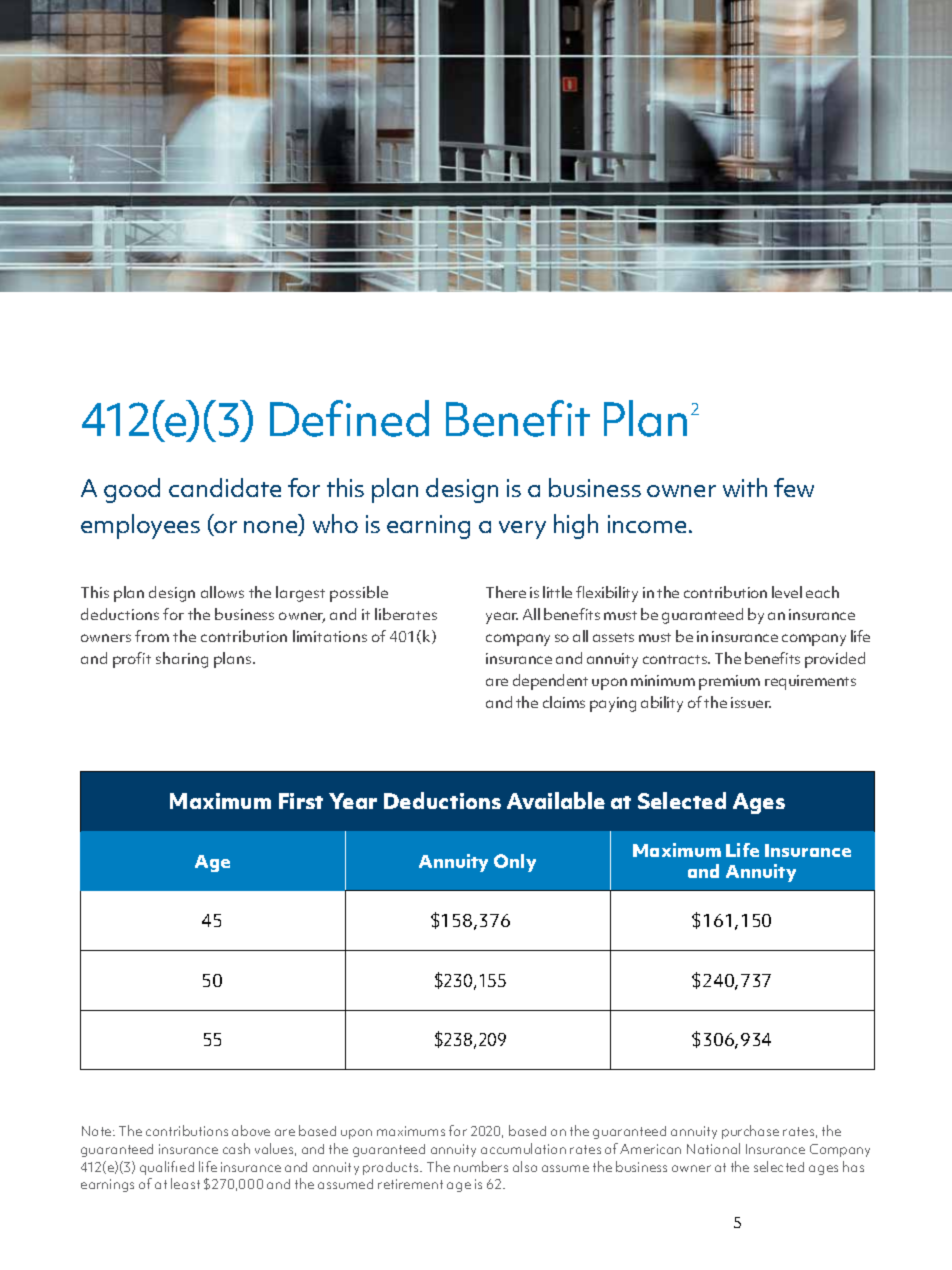 This screenshot has width=952, height=1270. What do you see at coordinates (713, 1148) in the screenshot?
I see `National` at bounding box center [713, 1148].
